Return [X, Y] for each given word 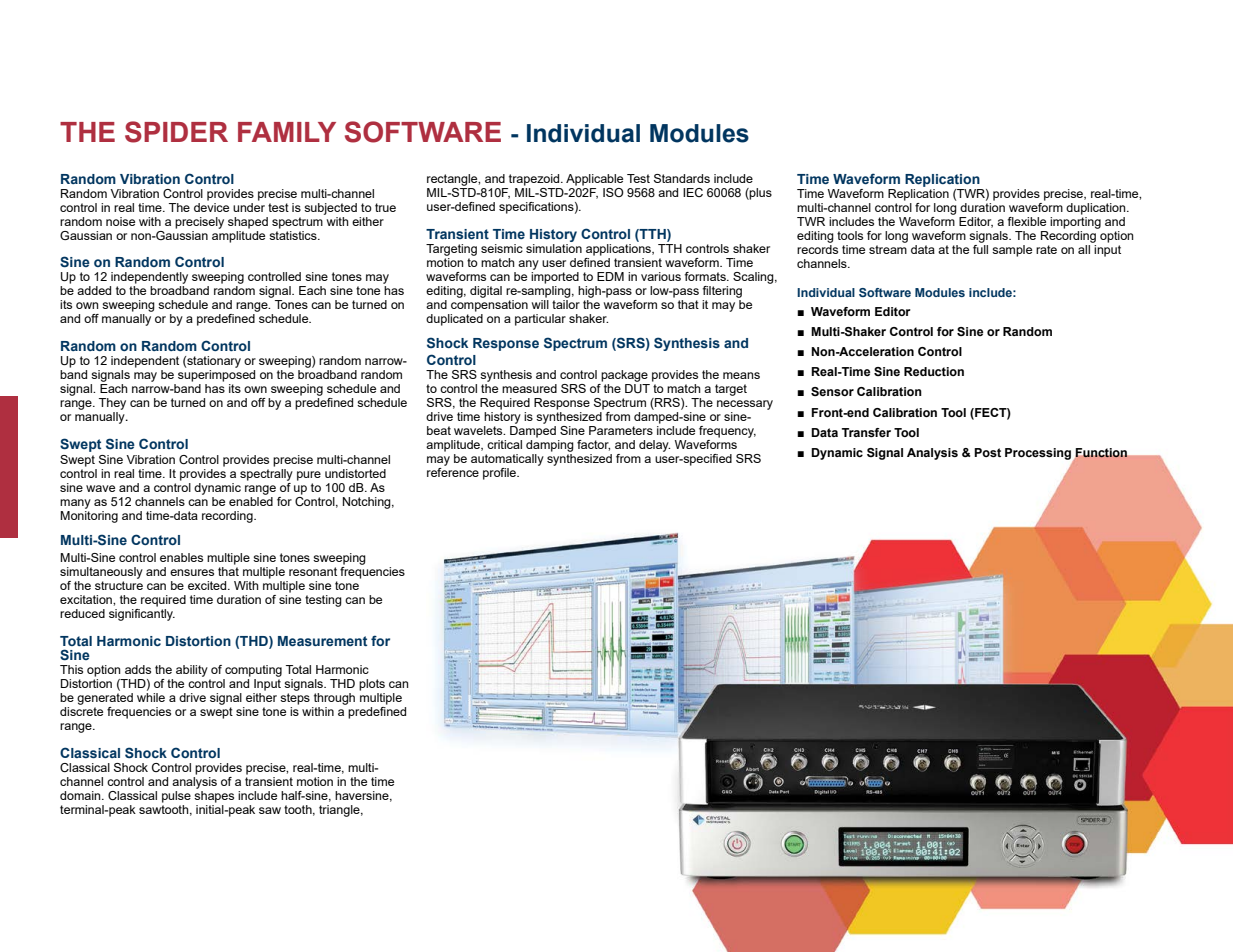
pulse [176, 797]
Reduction [934, 371]
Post [987, 452]
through [334, 699]
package [624, 376]
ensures [192, 572]
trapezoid [535, 180]
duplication [1097, 209]
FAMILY [287, 132]
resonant [313, 571]
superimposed [216, 374]
